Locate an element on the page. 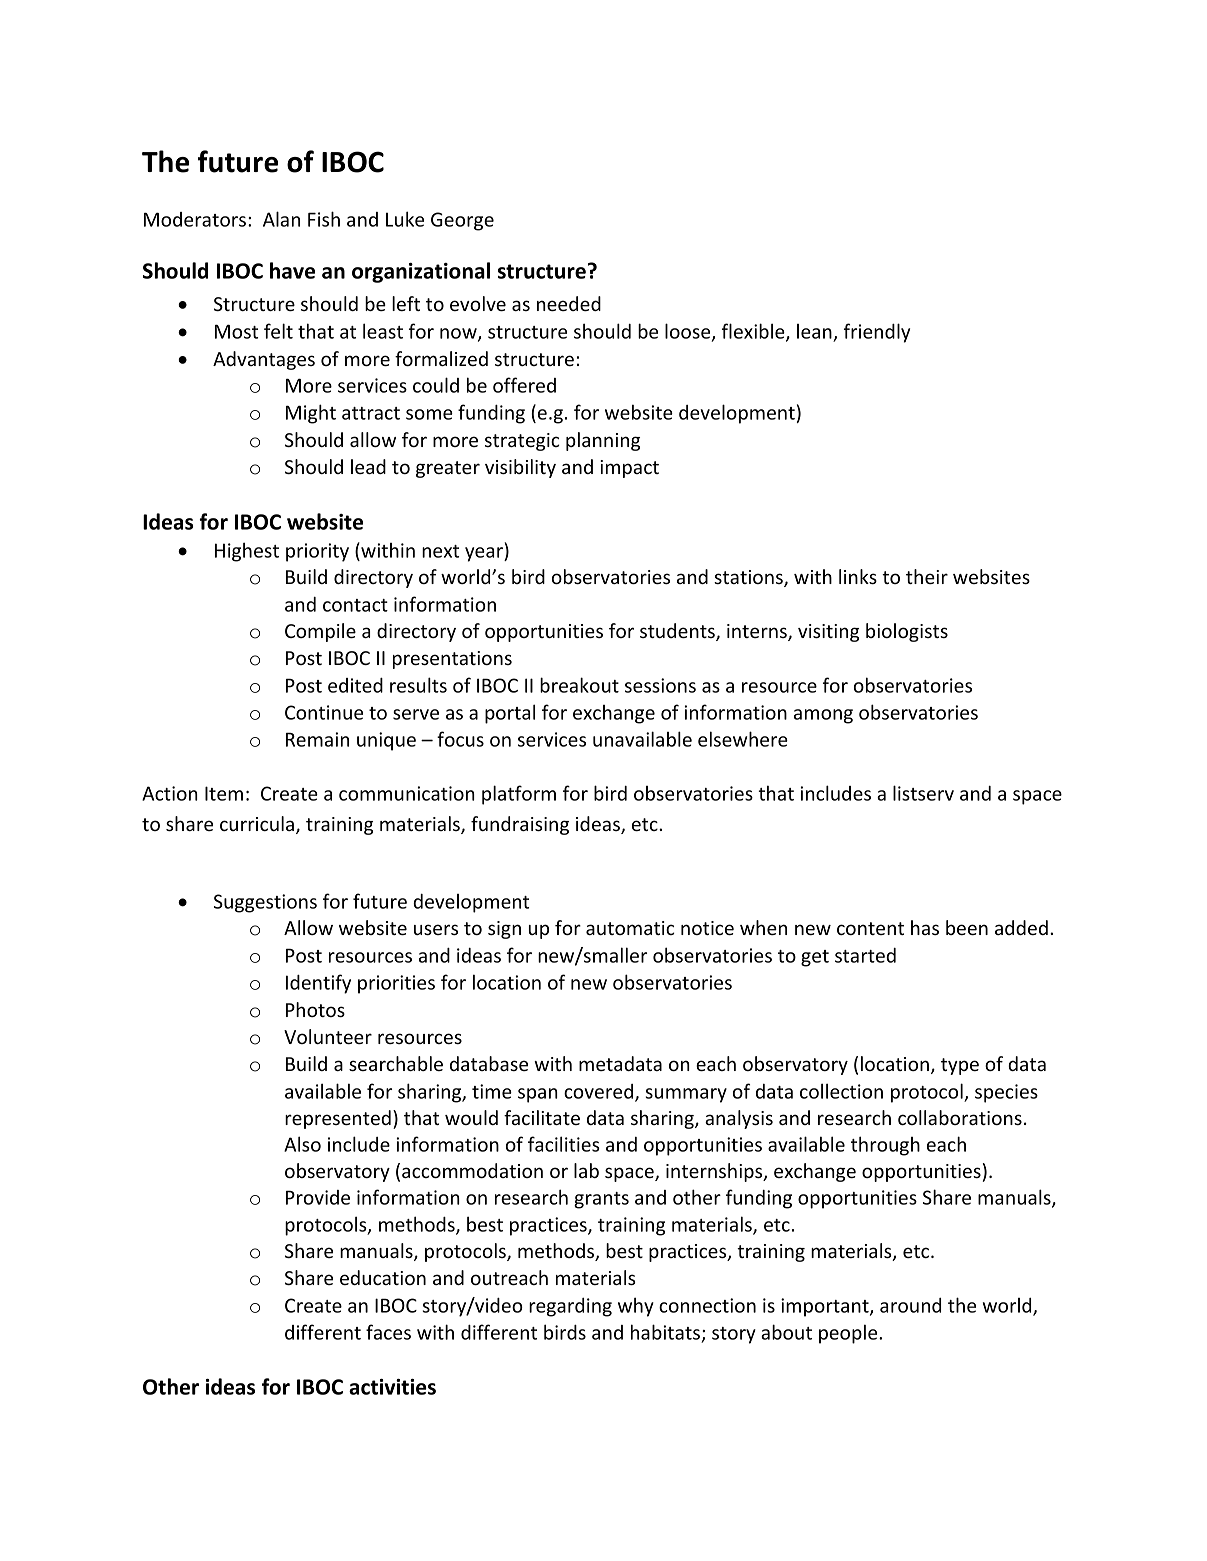 The height and width of the document is (1561, 1207). around is located at coordinates (910, 1305).
